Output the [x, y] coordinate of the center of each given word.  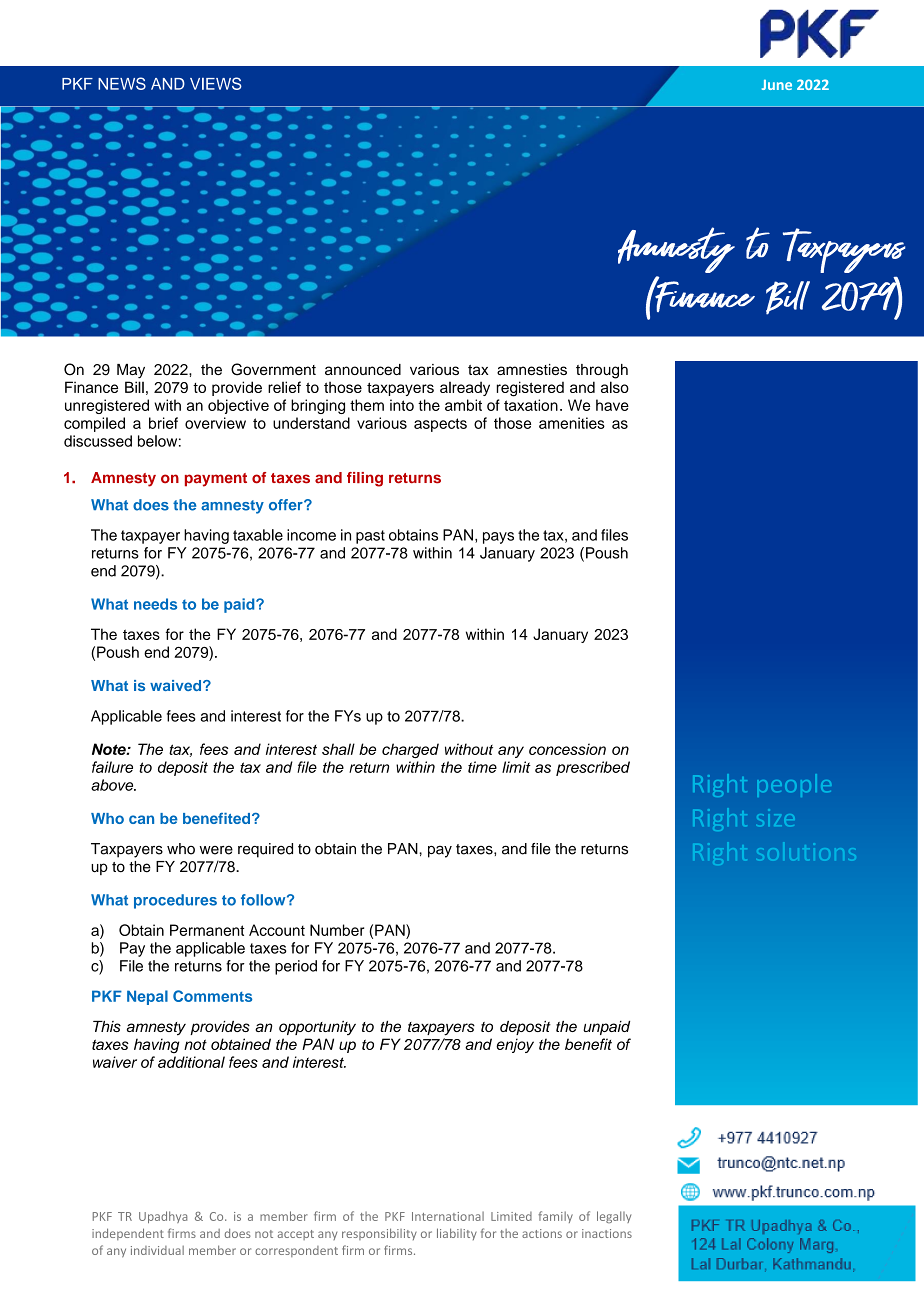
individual [157, 1250]
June [777, 85]
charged [410, 750]
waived [177, 685]
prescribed [593, 768]
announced [363, 369]
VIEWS [216, 83]
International [448, 1216]
